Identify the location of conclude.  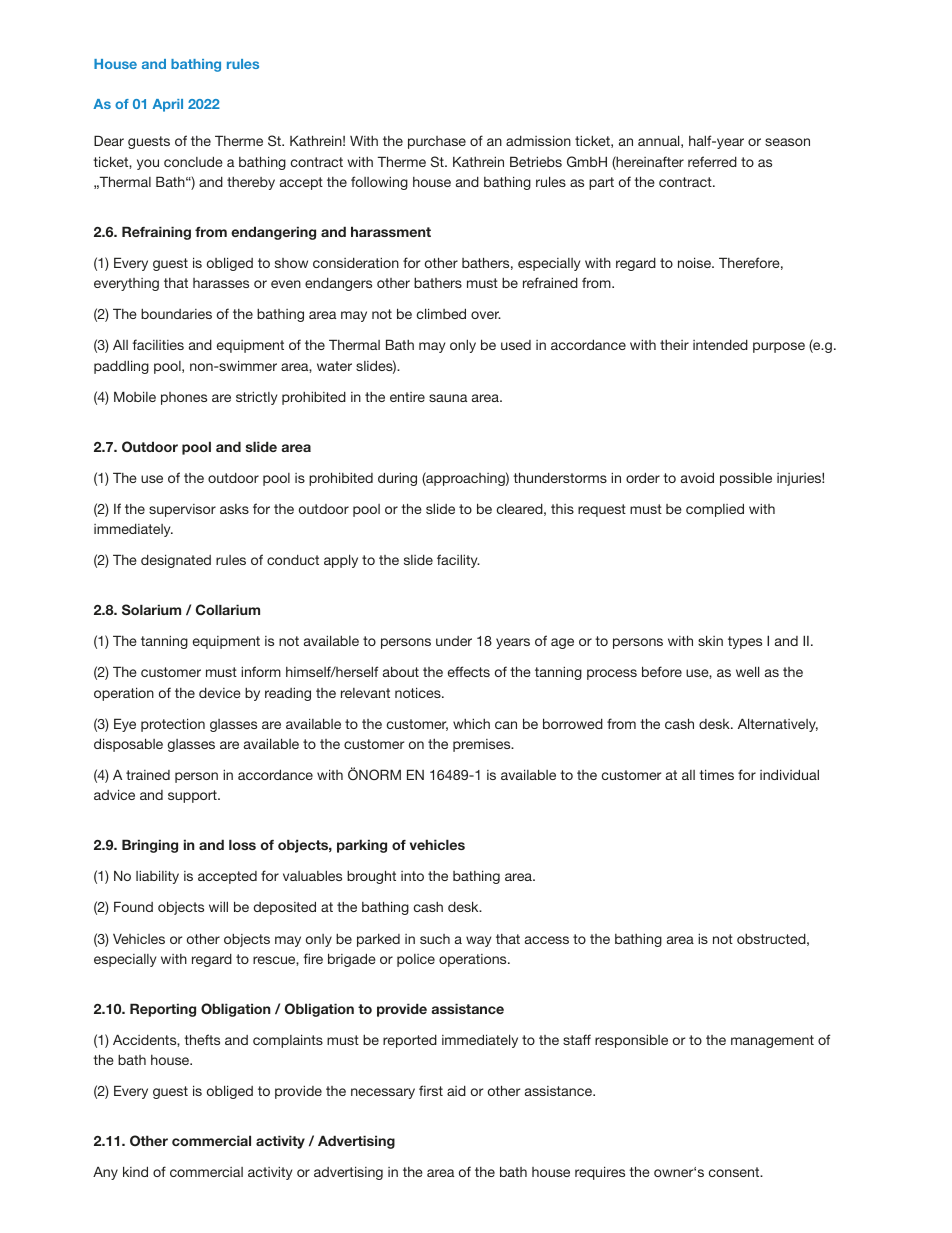
(193, 161).
